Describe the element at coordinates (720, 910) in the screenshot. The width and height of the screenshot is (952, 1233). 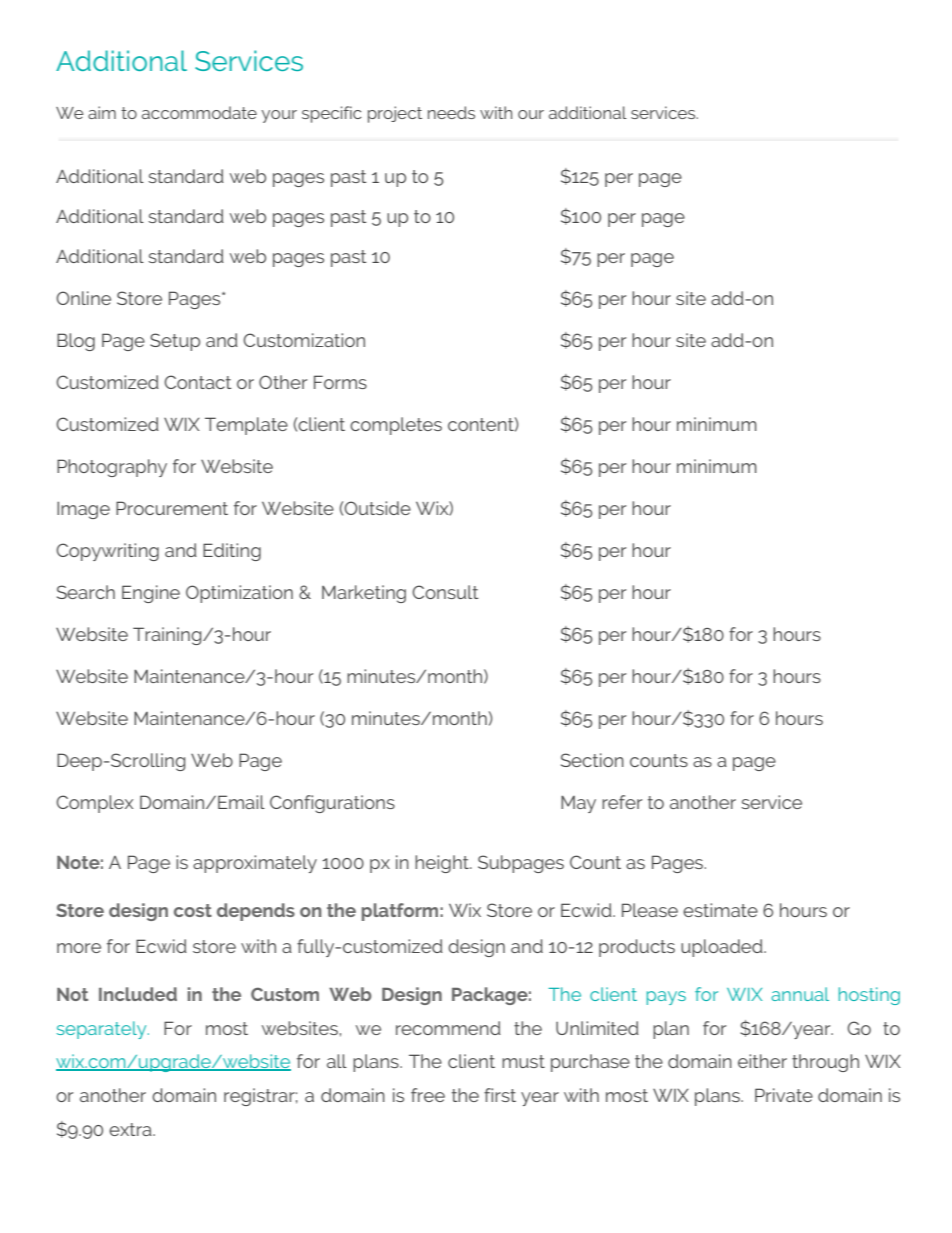
I see `estimate` at that location.
